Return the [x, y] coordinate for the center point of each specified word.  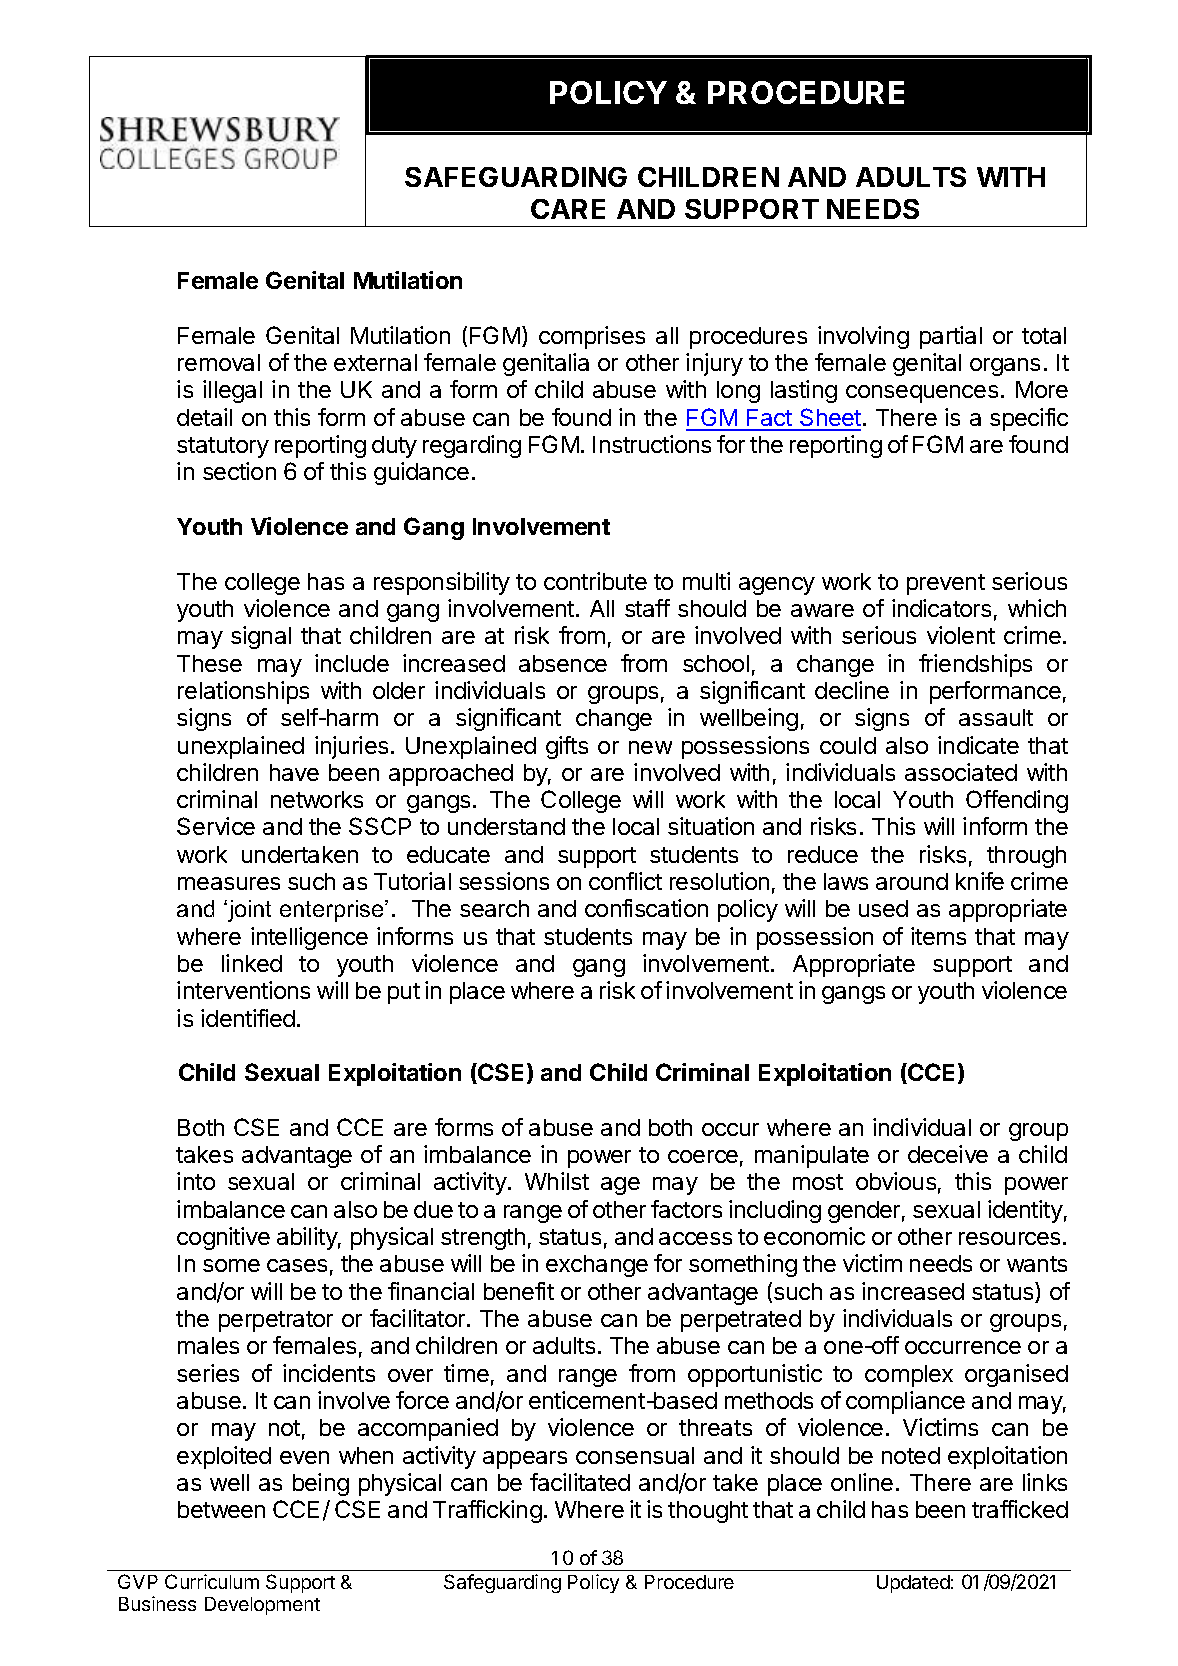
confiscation [646, 908]
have [294, 772]
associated [961, 772]
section [239, 471]
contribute [595, 581]
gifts [567, 747]
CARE [568, 209]
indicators [941, 608]
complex [909, 1376]
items [938, 936]
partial [951, 337]
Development [262, 1606]
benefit [519, 1291]
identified [248, 1018]
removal [219, 362]
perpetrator [276, 1321]
